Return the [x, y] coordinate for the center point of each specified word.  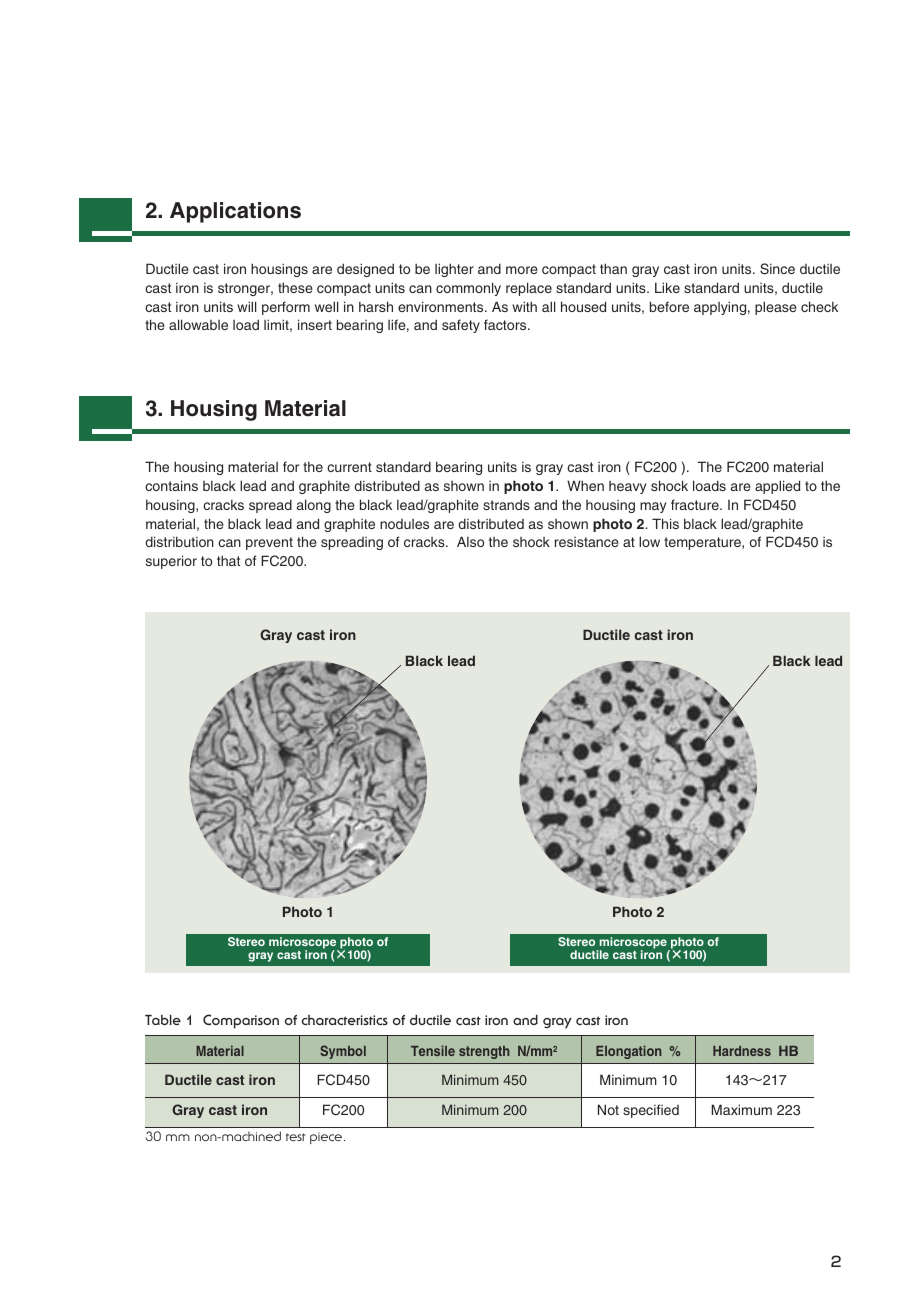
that [228, 560]
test [296, 1137]
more [522, 270]
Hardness [742, 1051]
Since [777, 269]
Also [470, 541]
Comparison [241, 1021]
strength [484, 1052]
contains [171, 485]
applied [777, 487]
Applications [235, 212]
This [665, 523]
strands [506, 504]
